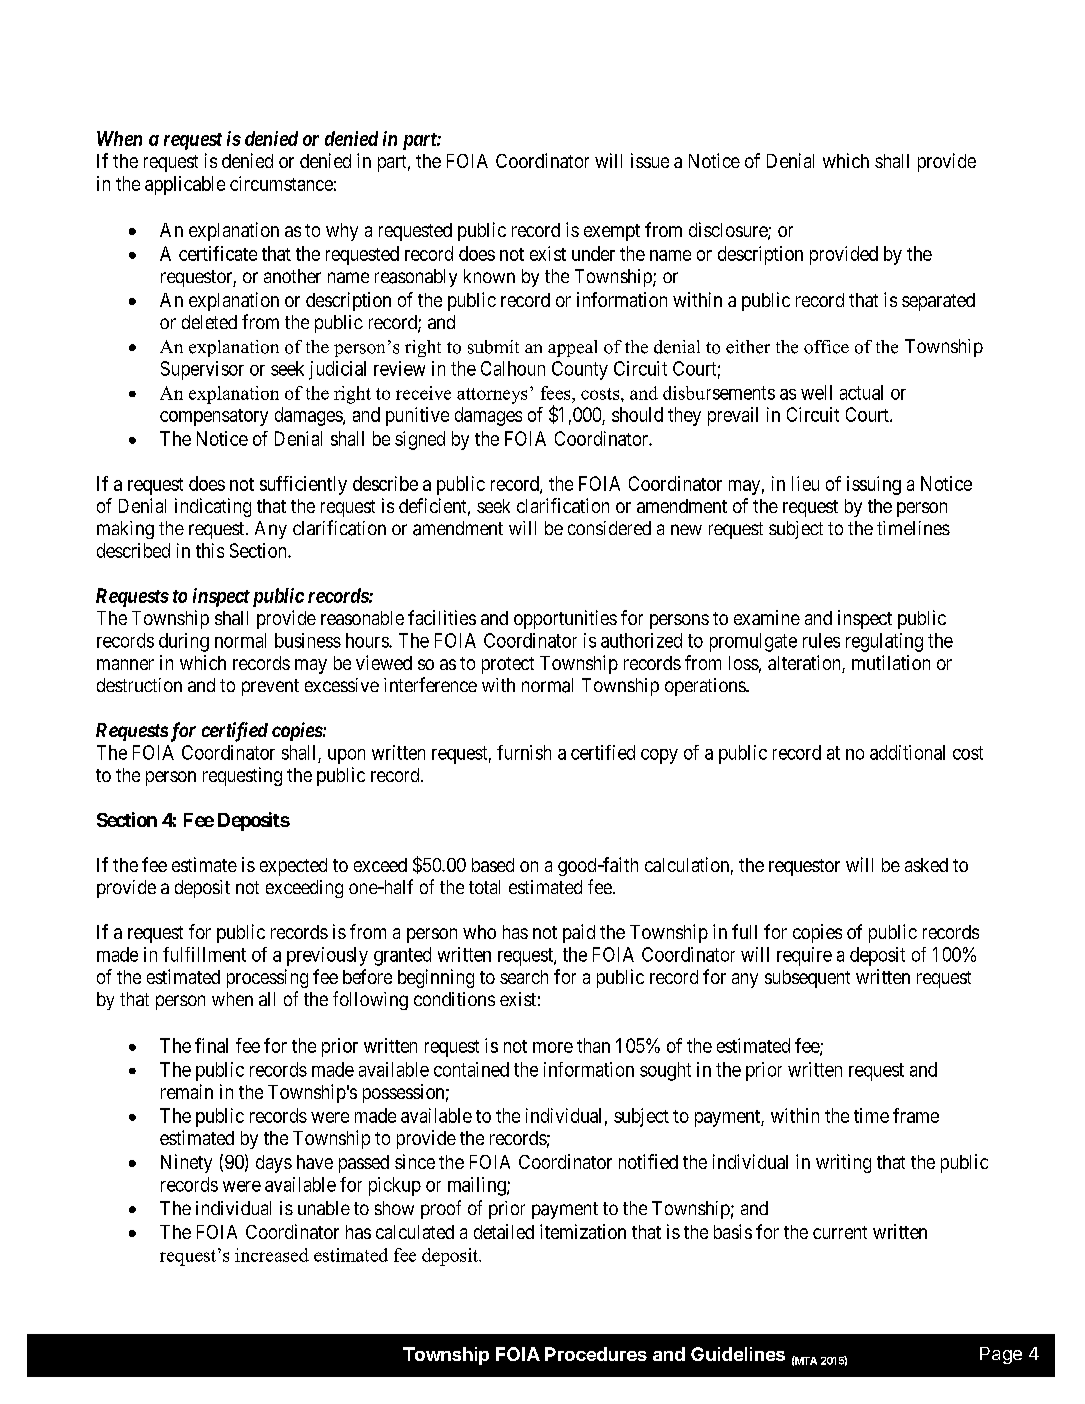  What do you see at coordinates (272, 1255) in the screenshot?
I see `increased` at bounding box center [272, 1255].
